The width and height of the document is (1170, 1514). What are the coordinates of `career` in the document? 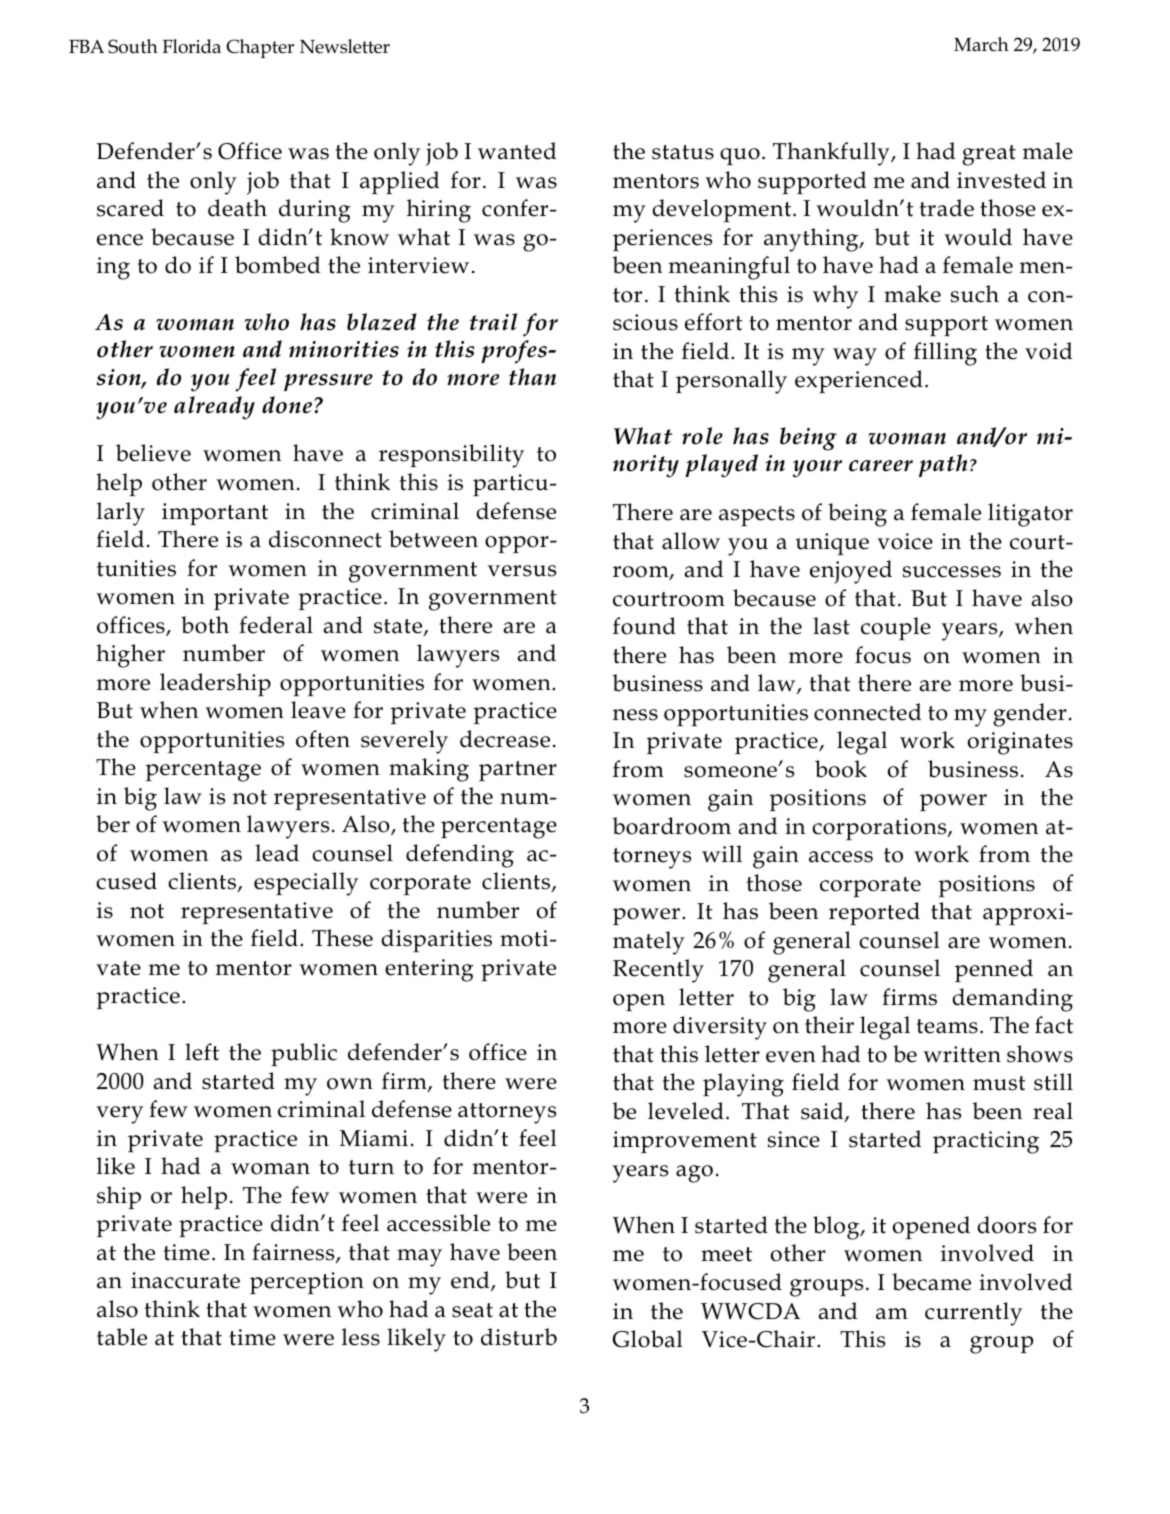 It's located at (881, 466).
